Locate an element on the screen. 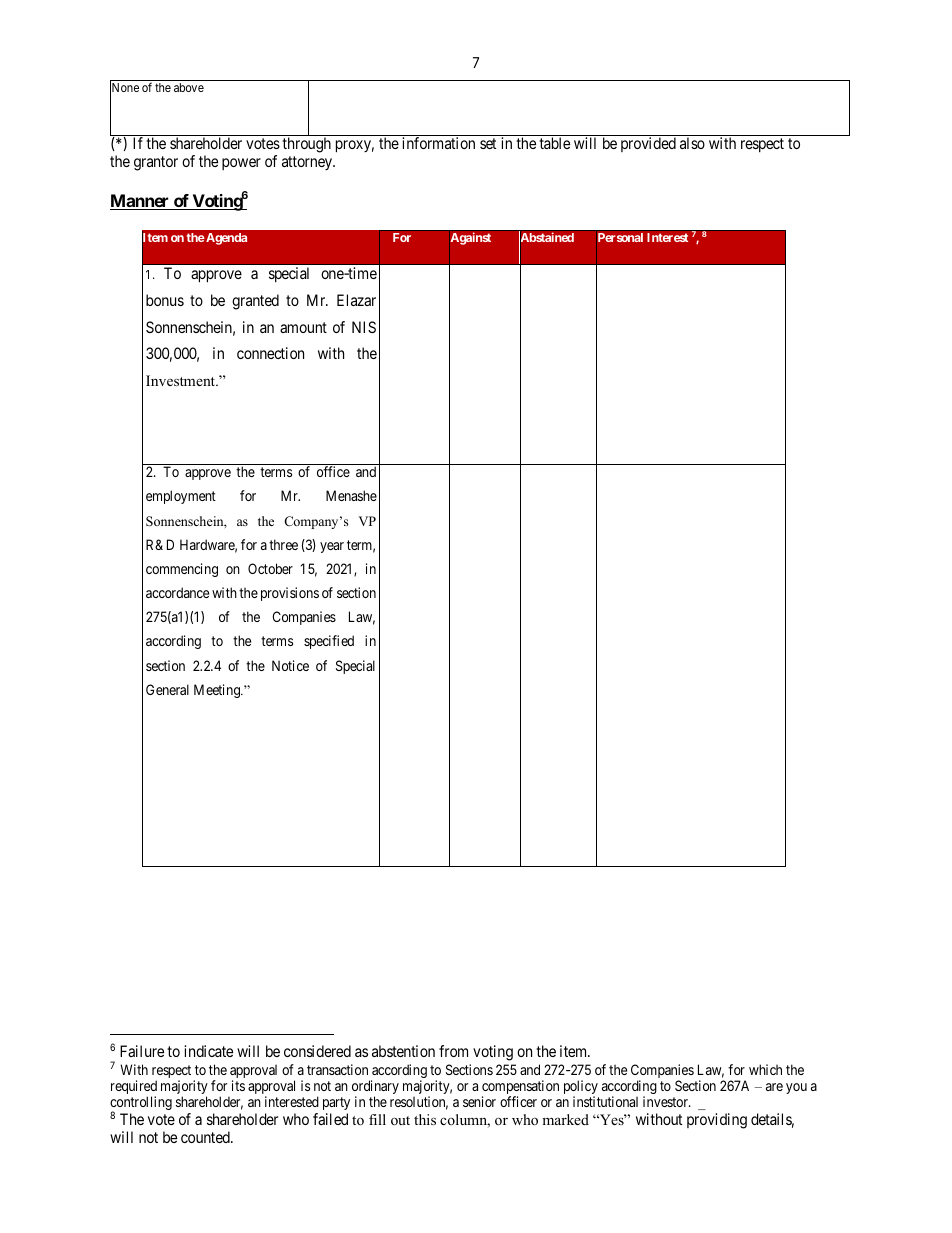 The width and height of the screenshot is (952, 1233). employment is located at coordinates (181, 497).
